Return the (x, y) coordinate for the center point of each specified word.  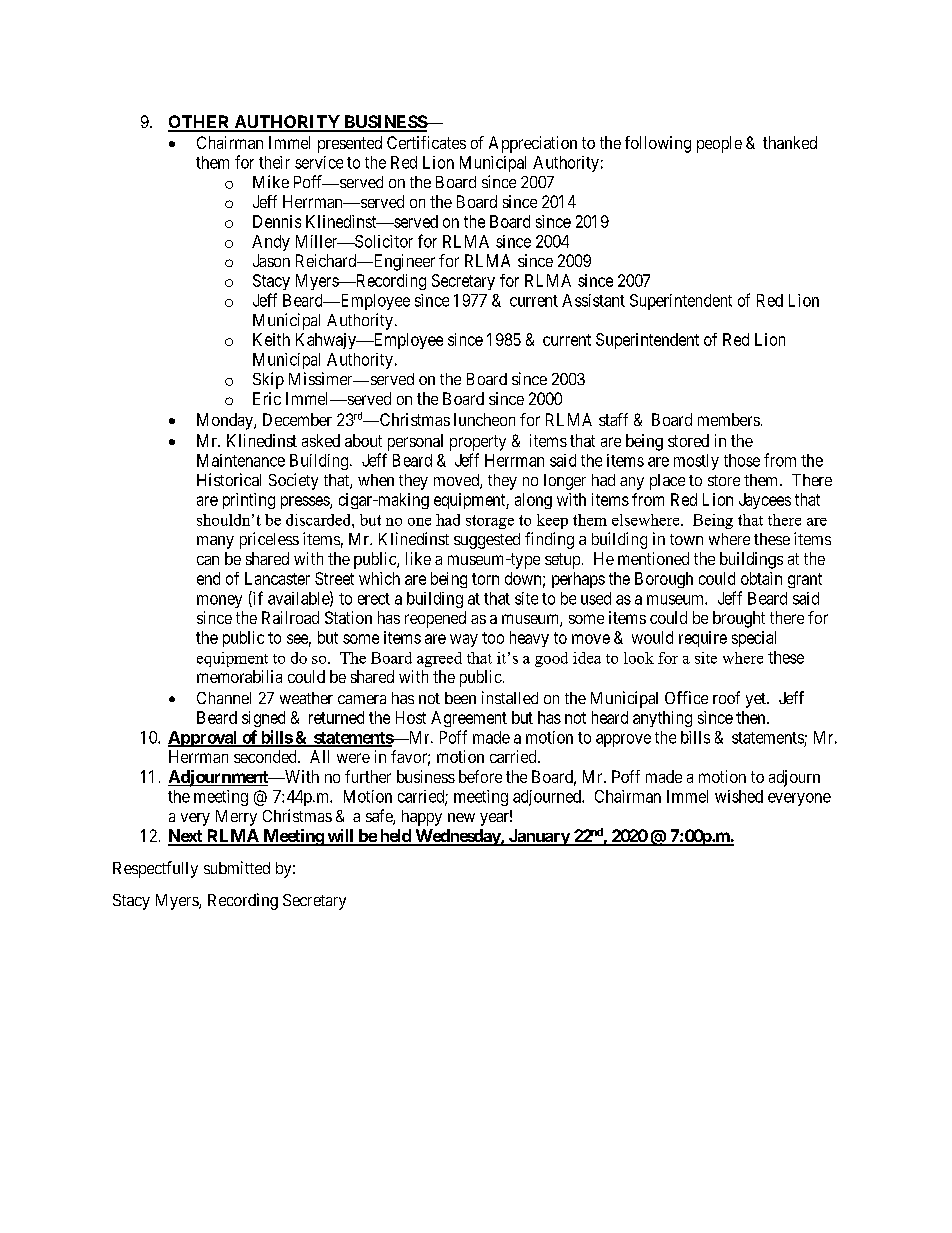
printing (249, 501)
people (719, 144)
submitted (237, 867)
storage (490, 522)
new (461, 817)
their (274, 162)
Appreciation (533, 144)
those (742, 460)
